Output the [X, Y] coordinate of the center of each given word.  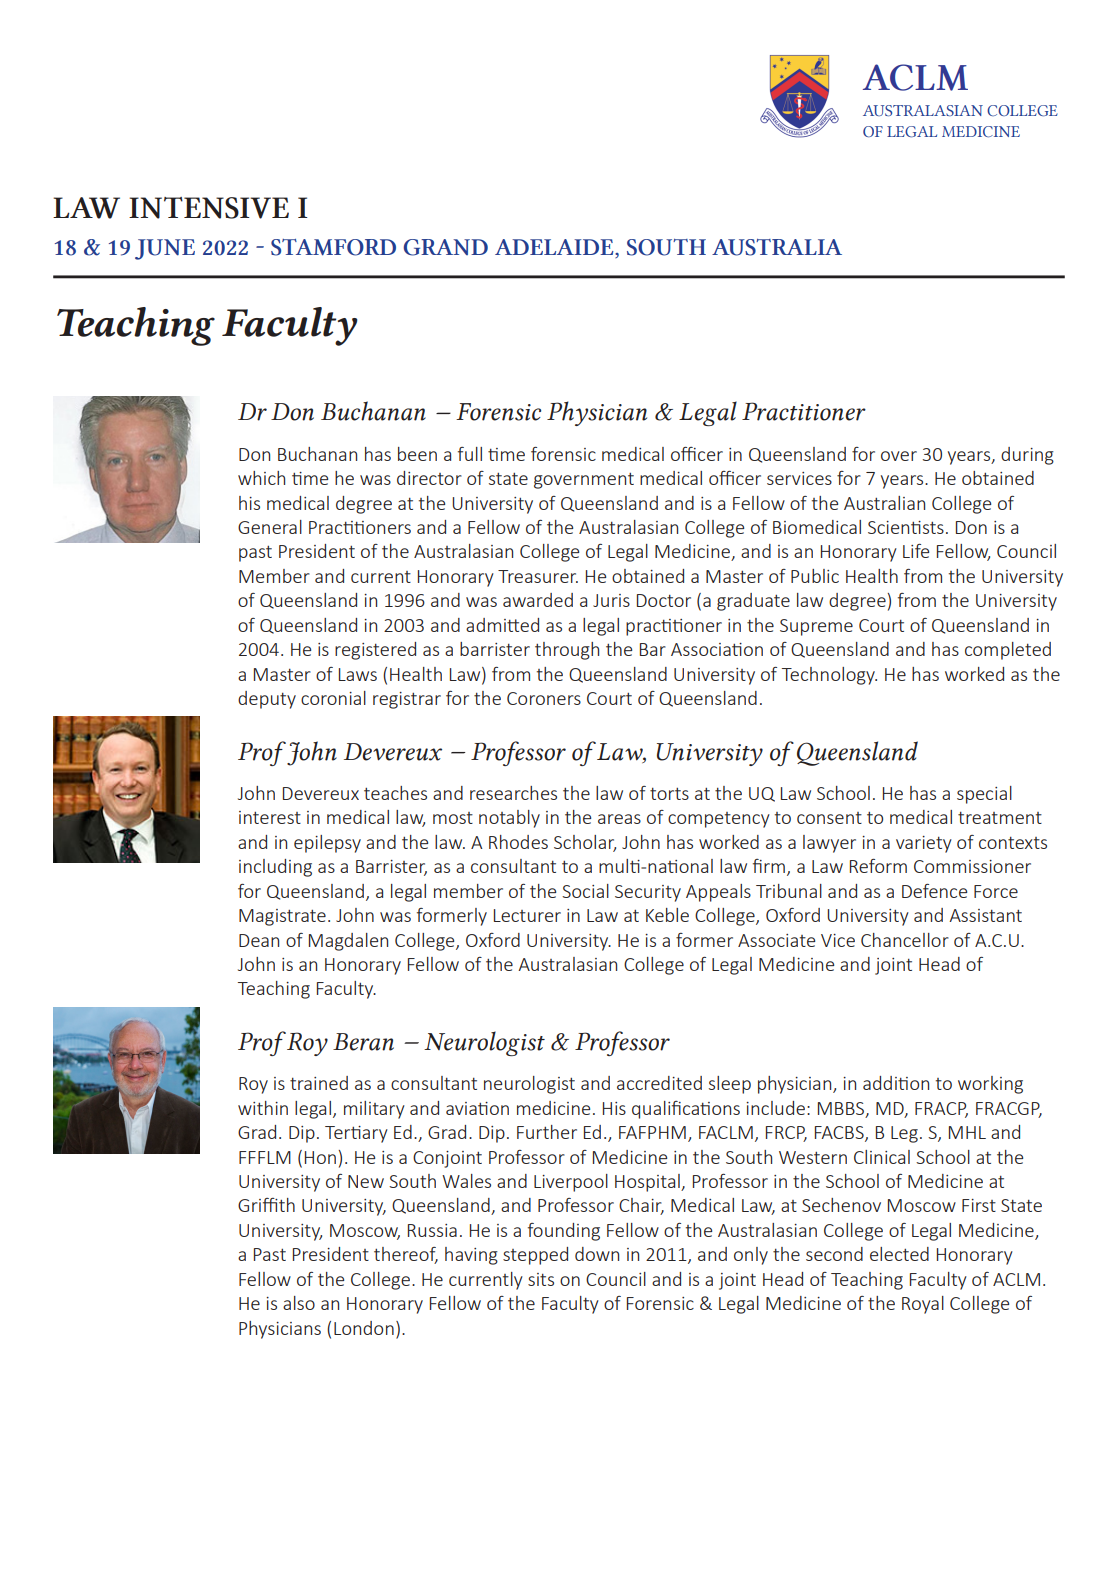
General [270, 527]
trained [319, 1083]
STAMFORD [333, 247]
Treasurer [538, 576]
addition [896, 1083]
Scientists [906, 527]
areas [619, 819]
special [984, 795]
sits [541, 1279]
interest [270, 817]
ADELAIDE [555, 248]
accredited [659, 1083]
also [299, 1303]
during [1027, 456]
